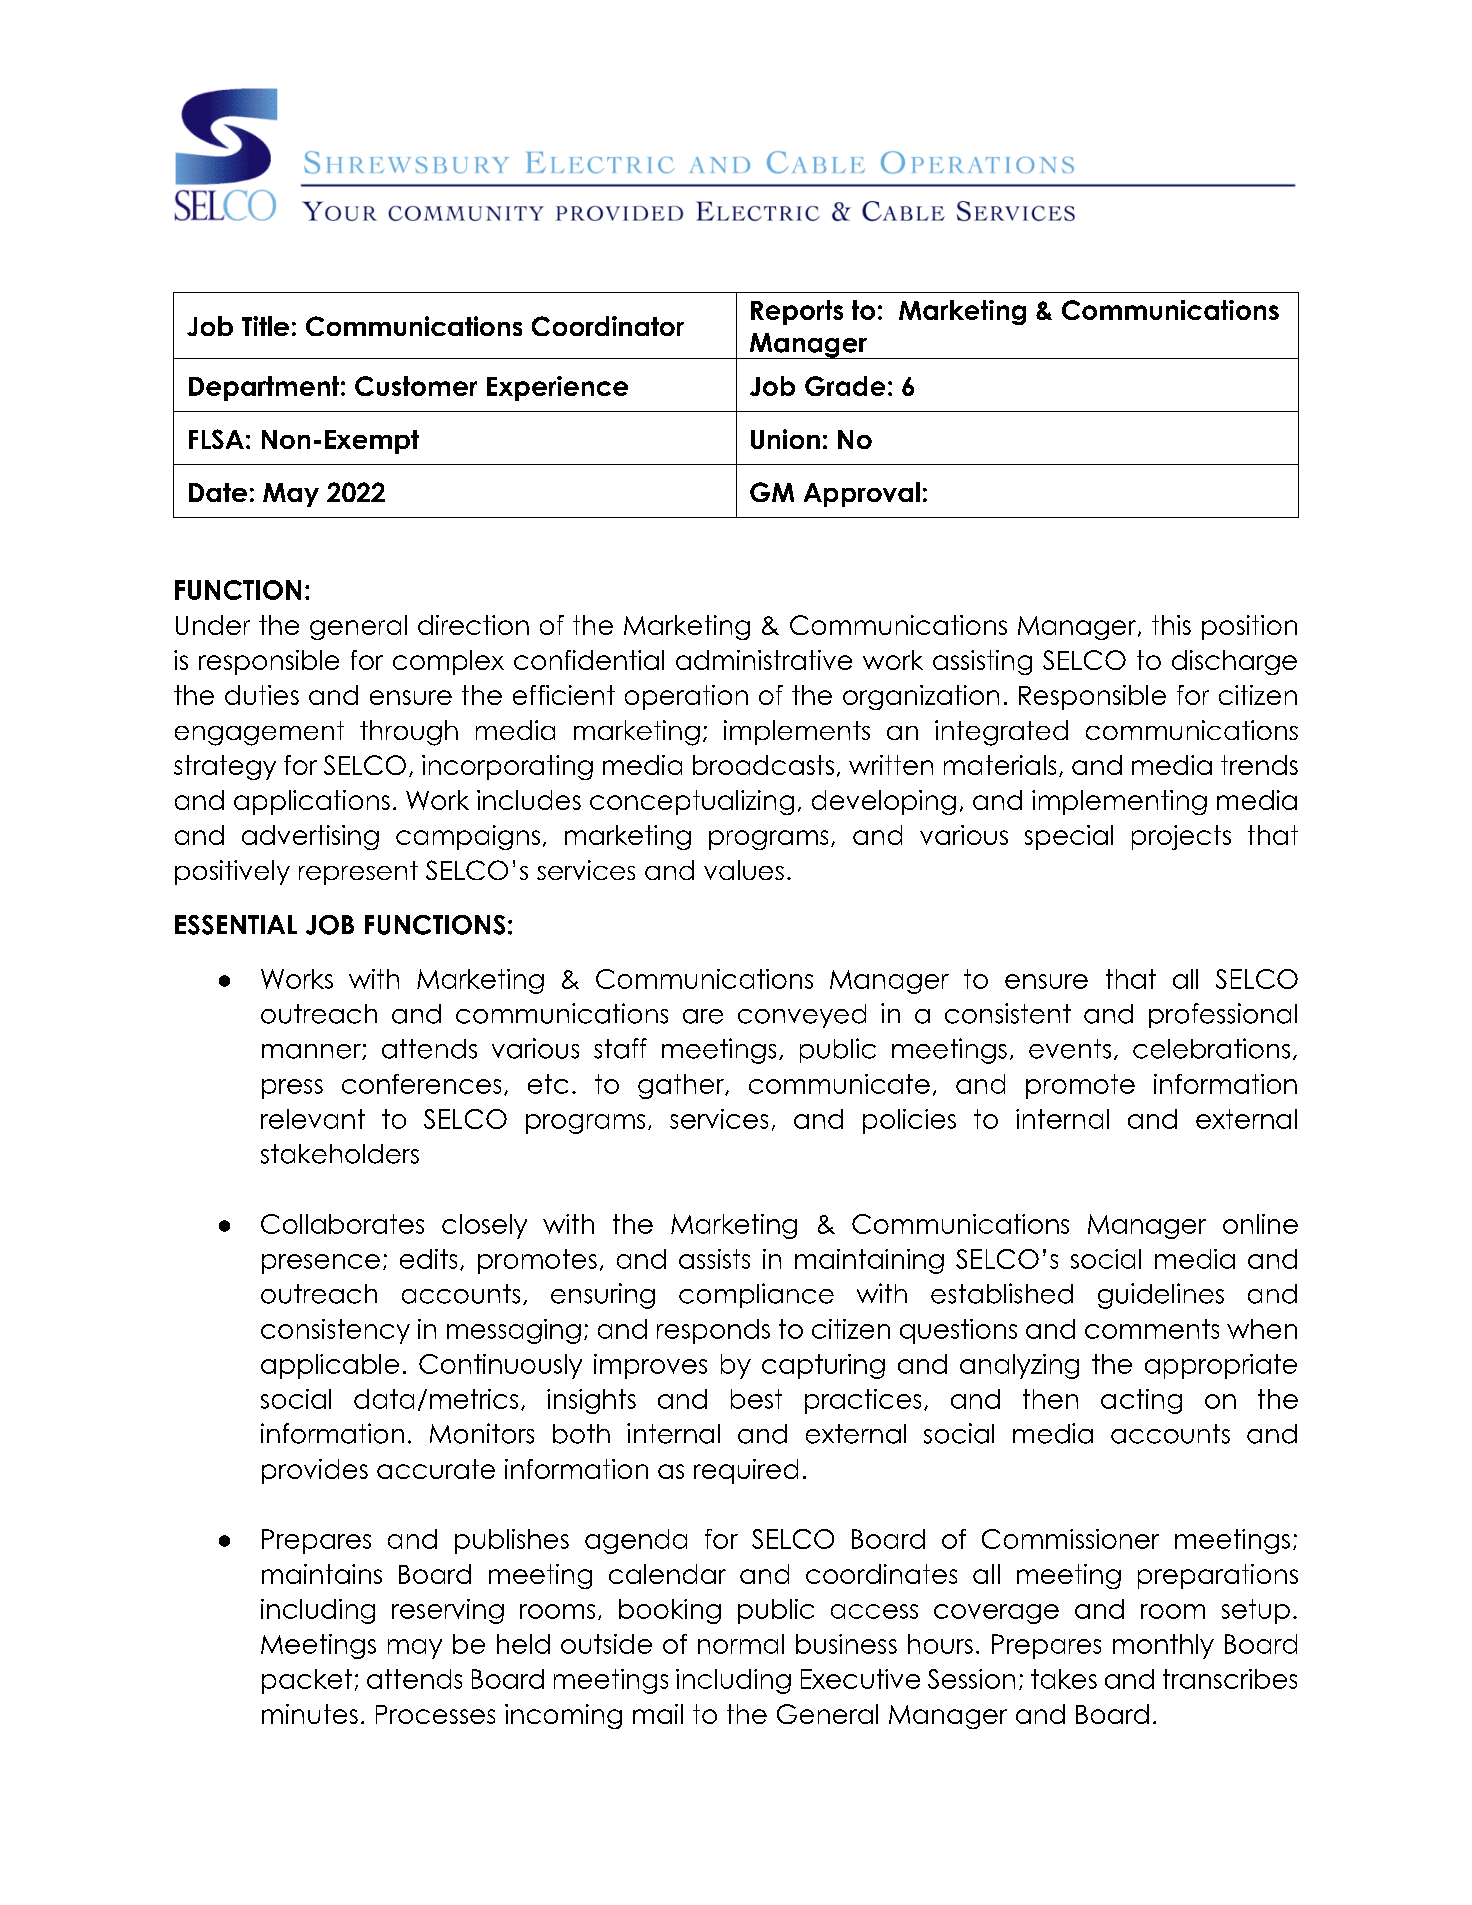 The image size is (1472, 1905). Describe the element at coordinates (764, 660) in the screenshot. I see `administrative` at that location.
